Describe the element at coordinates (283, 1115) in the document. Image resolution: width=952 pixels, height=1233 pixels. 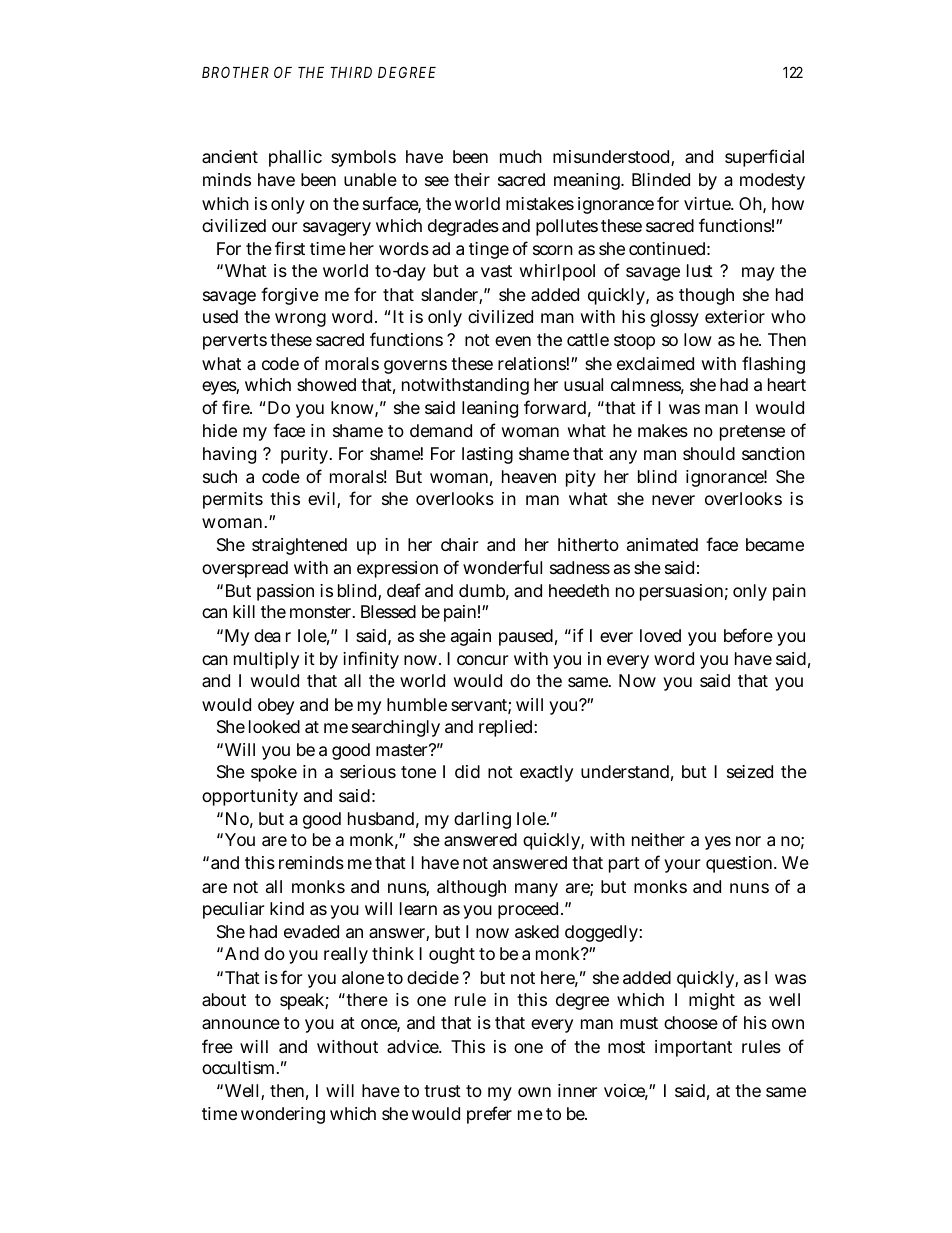
I see `wondering` at that location.
